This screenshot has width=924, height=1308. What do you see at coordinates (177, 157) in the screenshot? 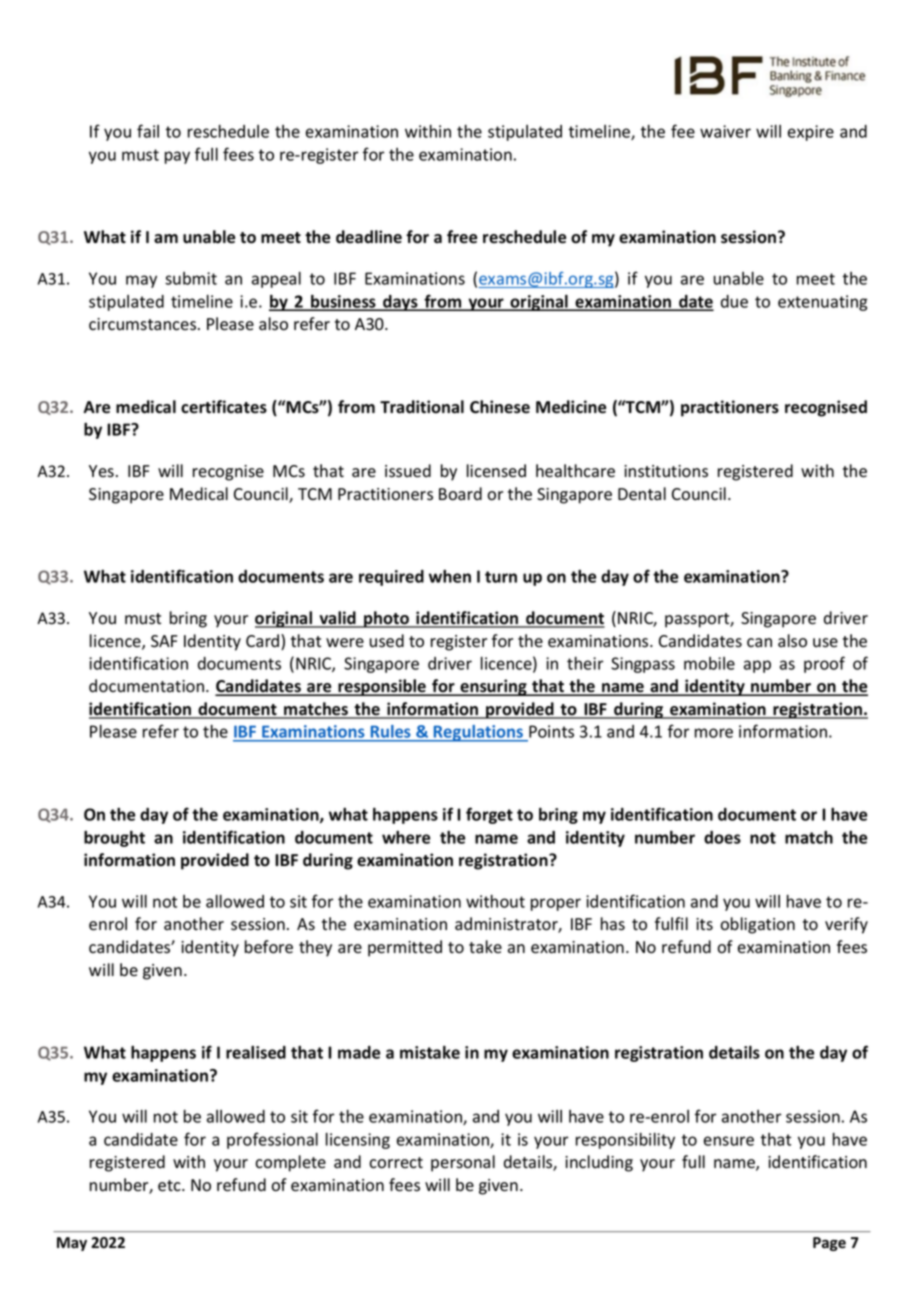
I see `pay` at bounding box center [177, 157].
